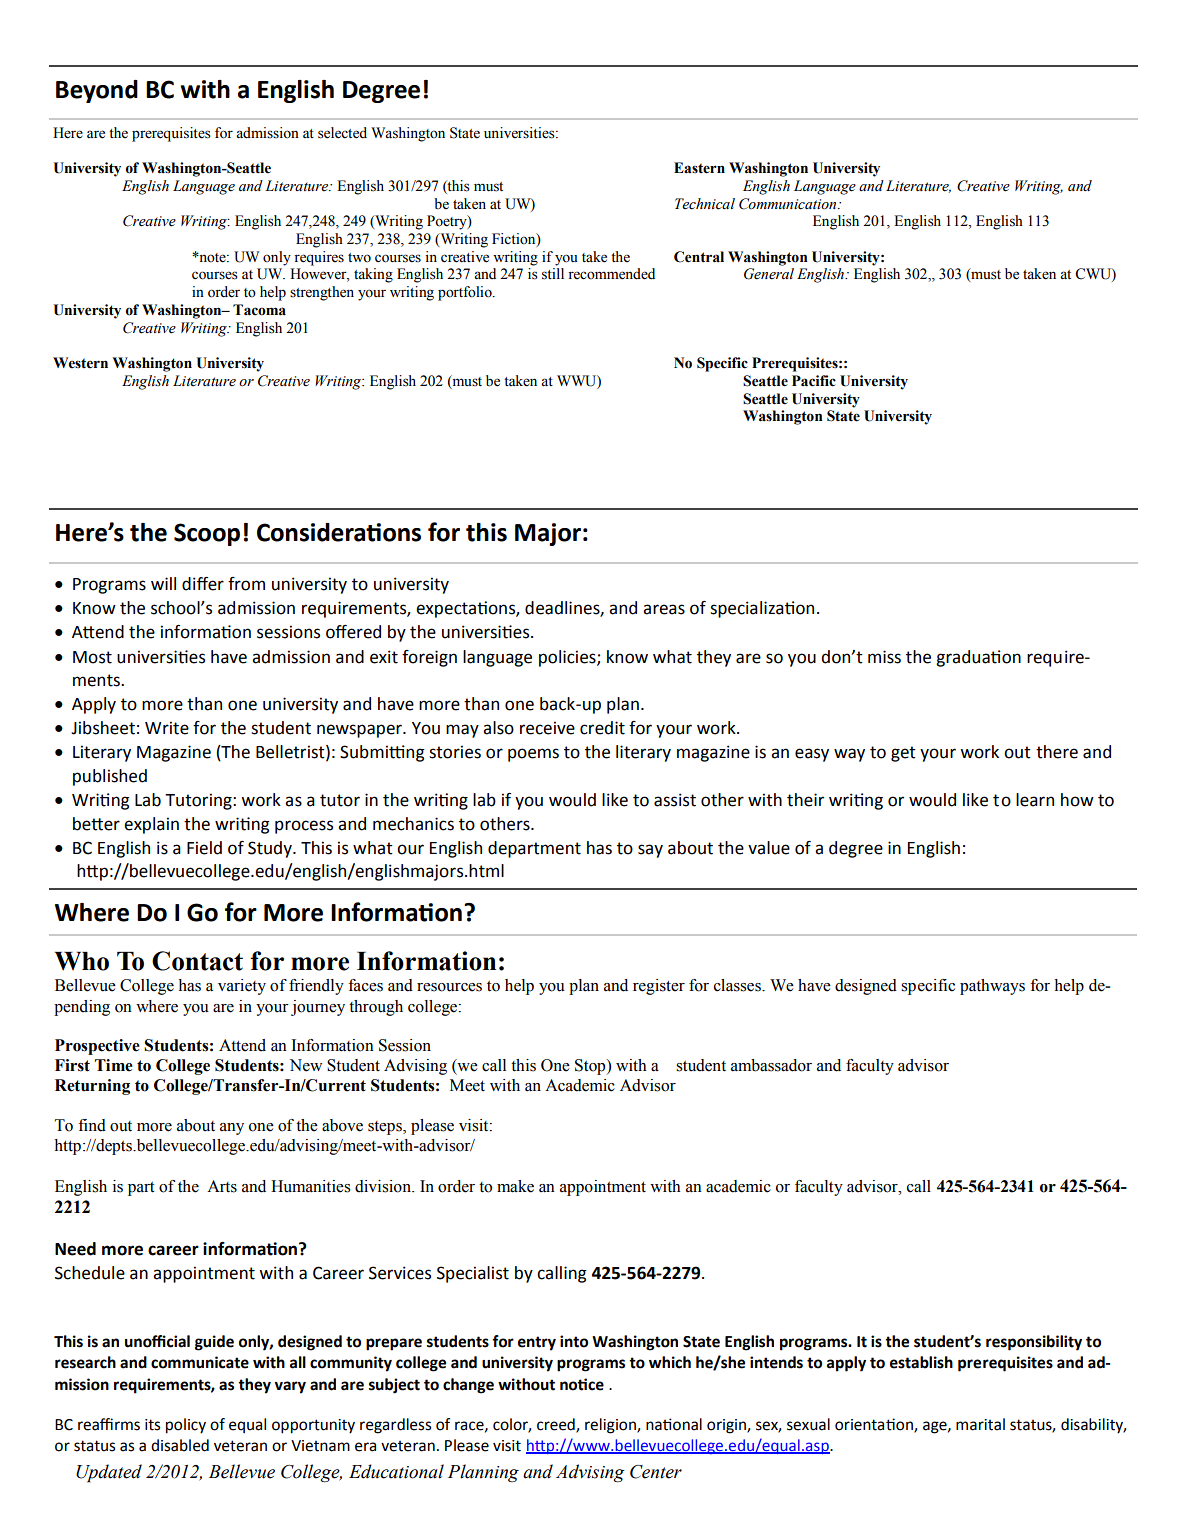 This page has height=1524, width=1178. Describe the element at coordinates (232, 1129) in the page. I see `any` at that location.
